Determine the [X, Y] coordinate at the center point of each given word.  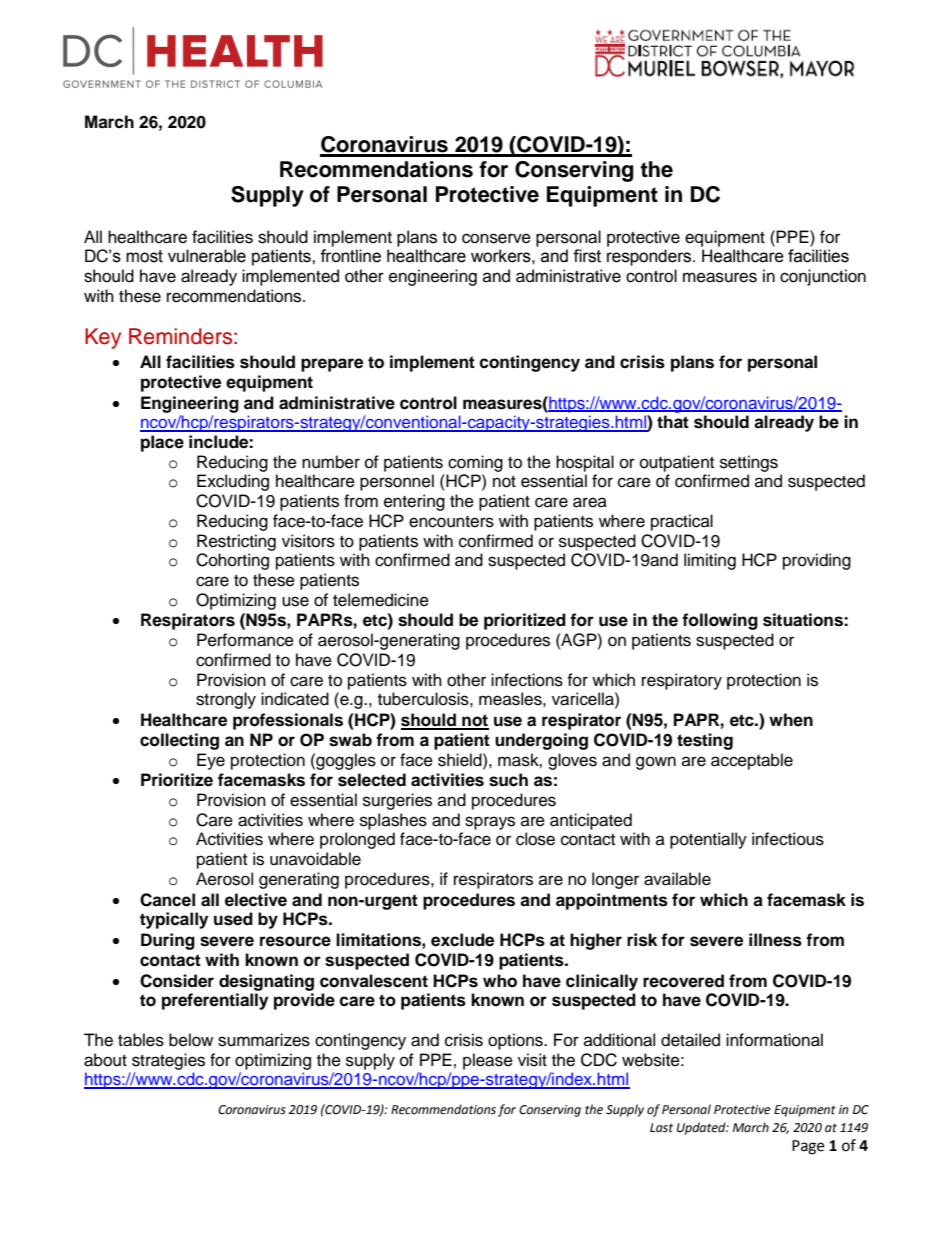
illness [775, 940]
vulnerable [207, 256]
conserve [496, 238]
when [791, 720]
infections [527, 680]
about [105, 1060]
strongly [226, 700]
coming [475, 463]
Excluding [233, 482]
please [488, 1061]
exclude [462, 940]
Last [661, 1128]
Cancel [167, 900]
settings [749, 463]
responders [650, 257]
